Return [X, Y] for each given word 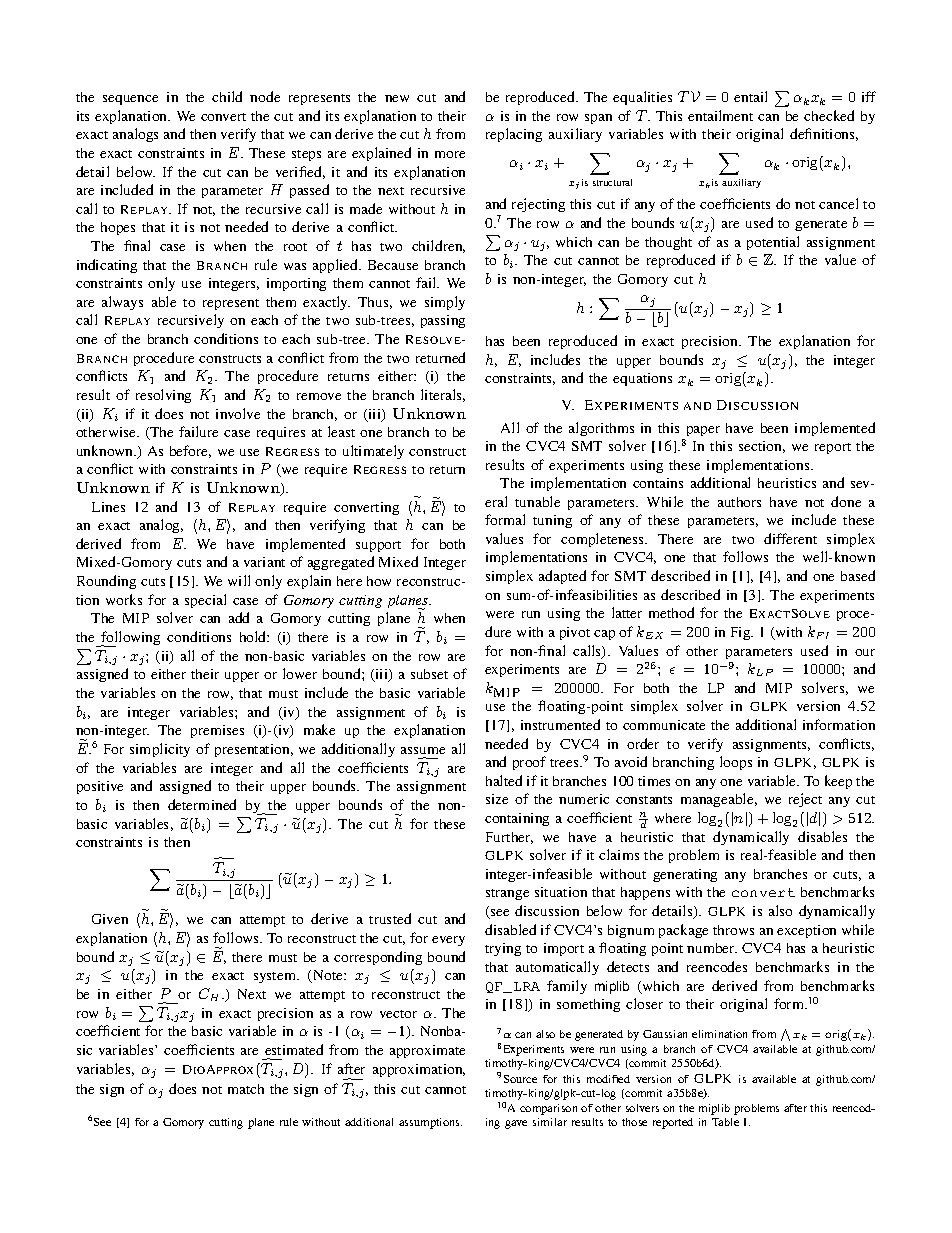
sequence [130, 100]
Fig [742, 633]
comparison [548, 1109]
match [246, 1089]
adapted [562, 577]
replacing [514, 135]
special [205, 601]
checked [829, 115]
